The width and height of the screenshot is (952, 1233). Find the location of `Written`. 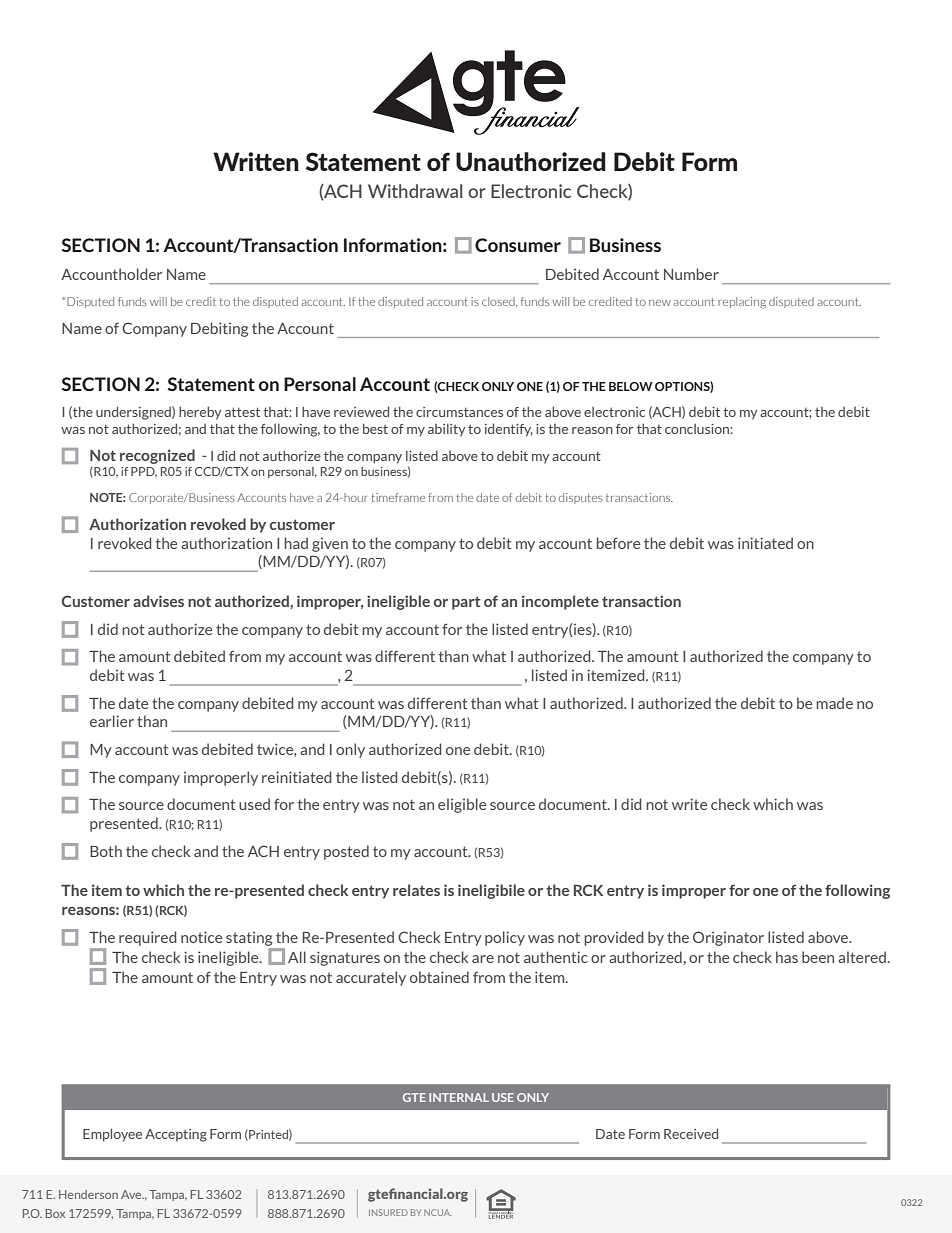

Written is located at coordinates (256, 161).
